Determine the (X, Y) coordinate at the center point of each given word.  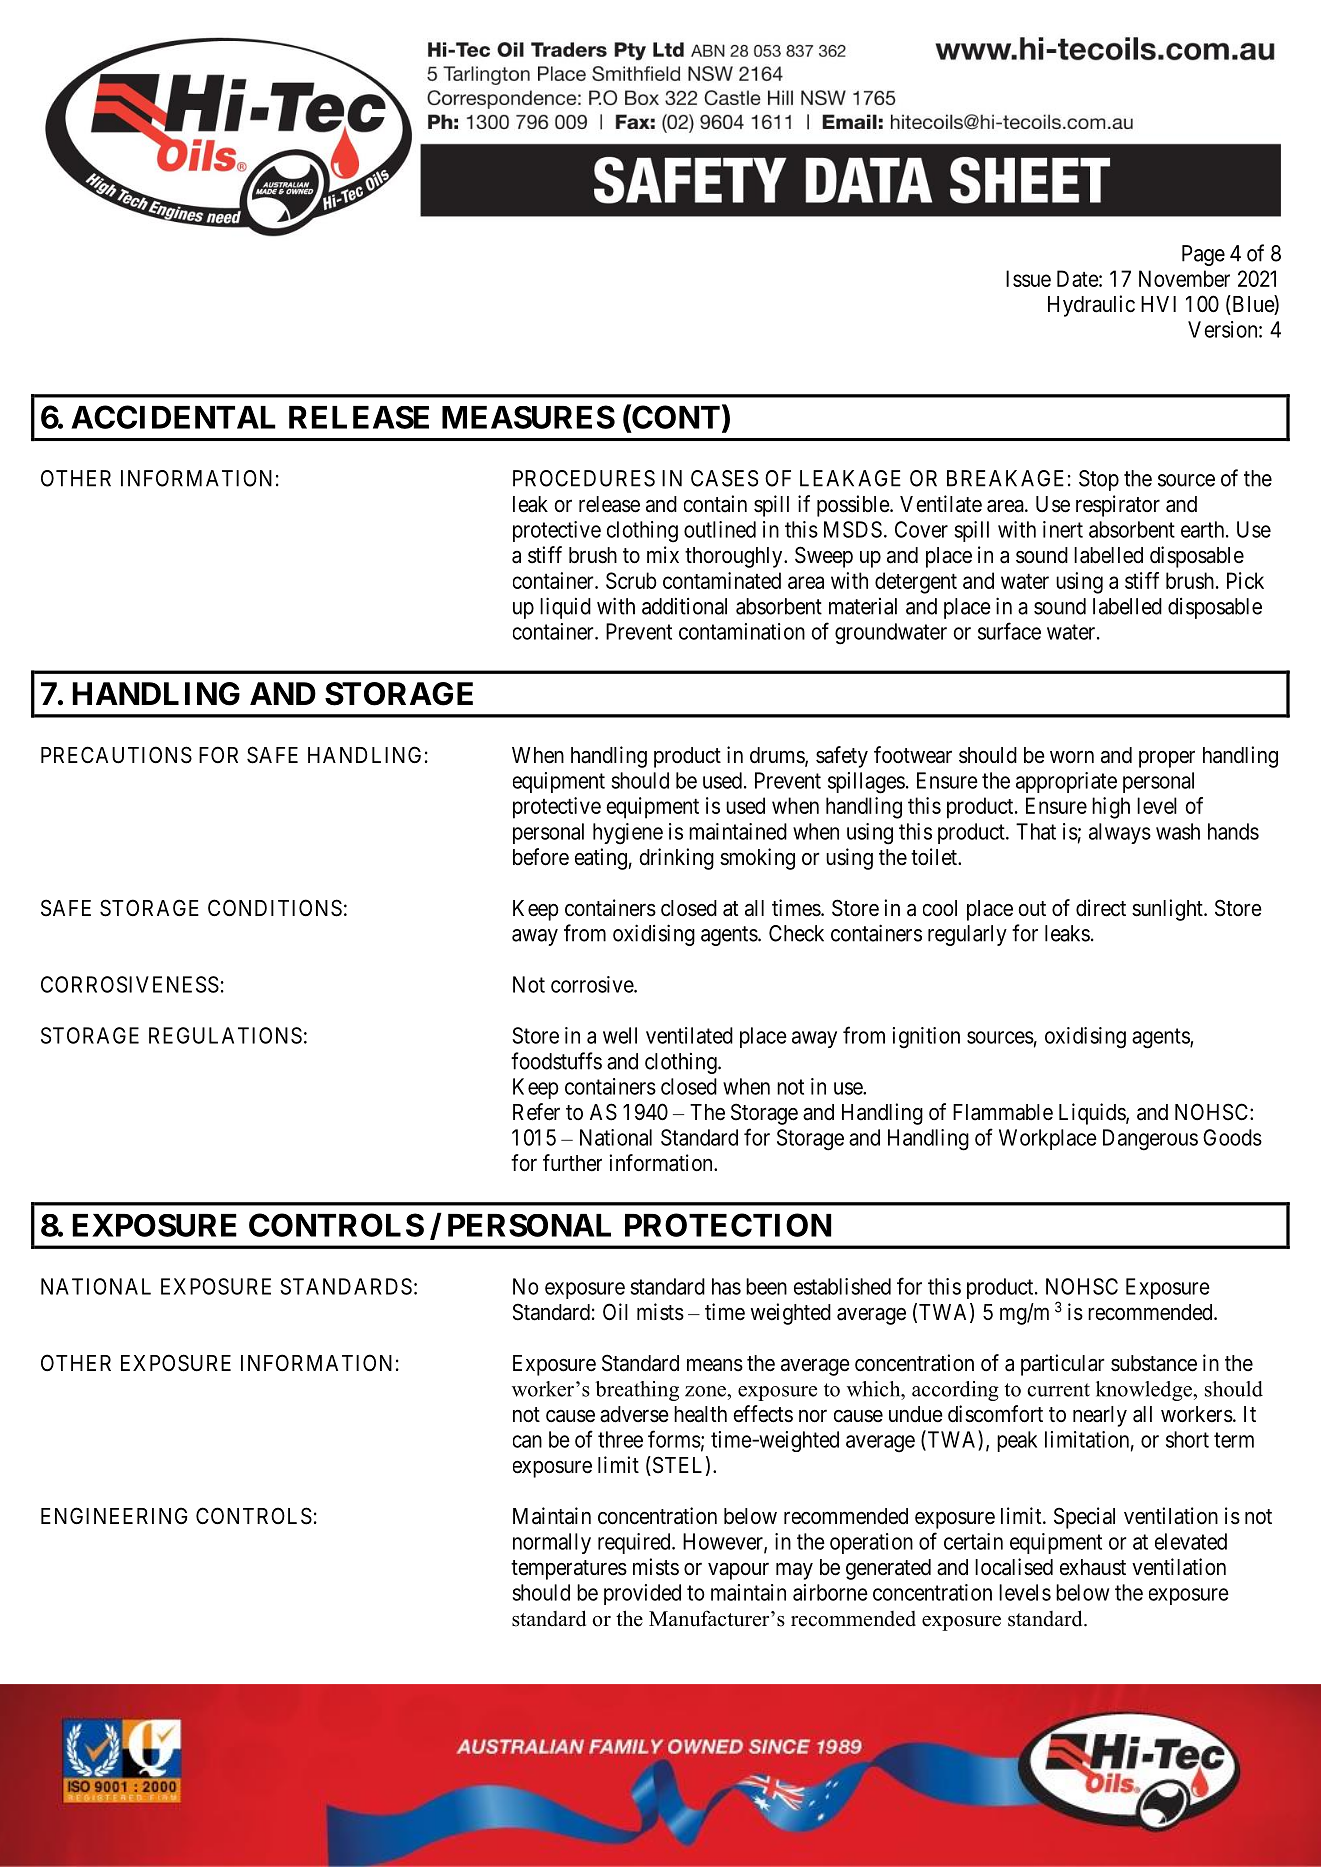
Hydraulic (1091, 306)
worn (1072, 757)
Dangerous (1150, 1140)
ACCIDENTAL (173, 417)
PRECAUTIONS (116, 755)
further (572, 1163)
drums (778, 756)
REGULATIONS (225, 1035)
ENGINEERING (114, 1515)
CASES (724, 478)
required (635, 1543)
